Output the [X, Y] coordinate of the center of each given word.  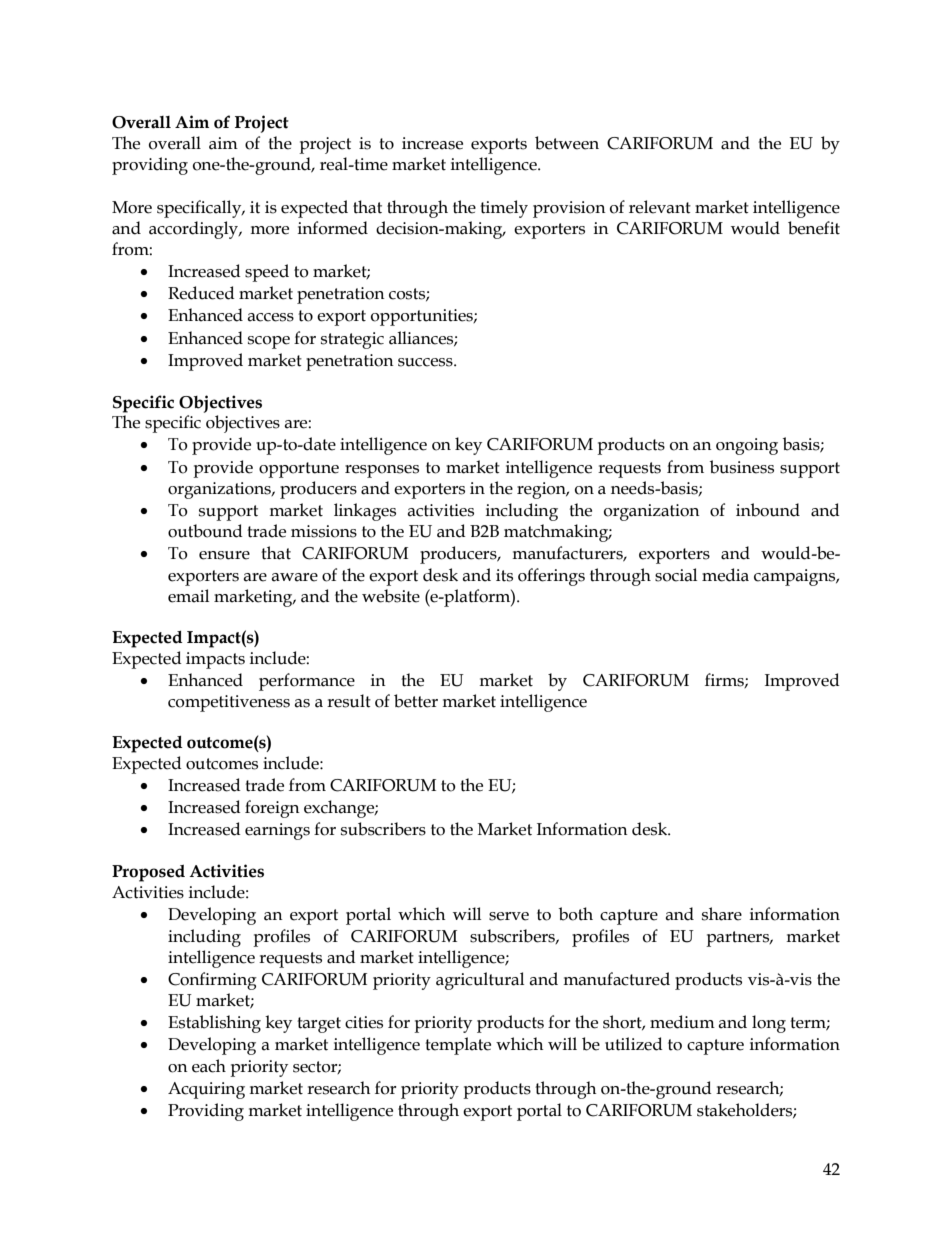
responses [382, 471]
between [567, 143]
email [188, 596]
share [722, 914]
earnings [277, 831]
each [209, 1066]
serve [509, 916]
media [725, 575]
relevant [660, 207]
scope [269, 342]
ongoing [747, 446]
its [504, 575]
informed [333, 228]
